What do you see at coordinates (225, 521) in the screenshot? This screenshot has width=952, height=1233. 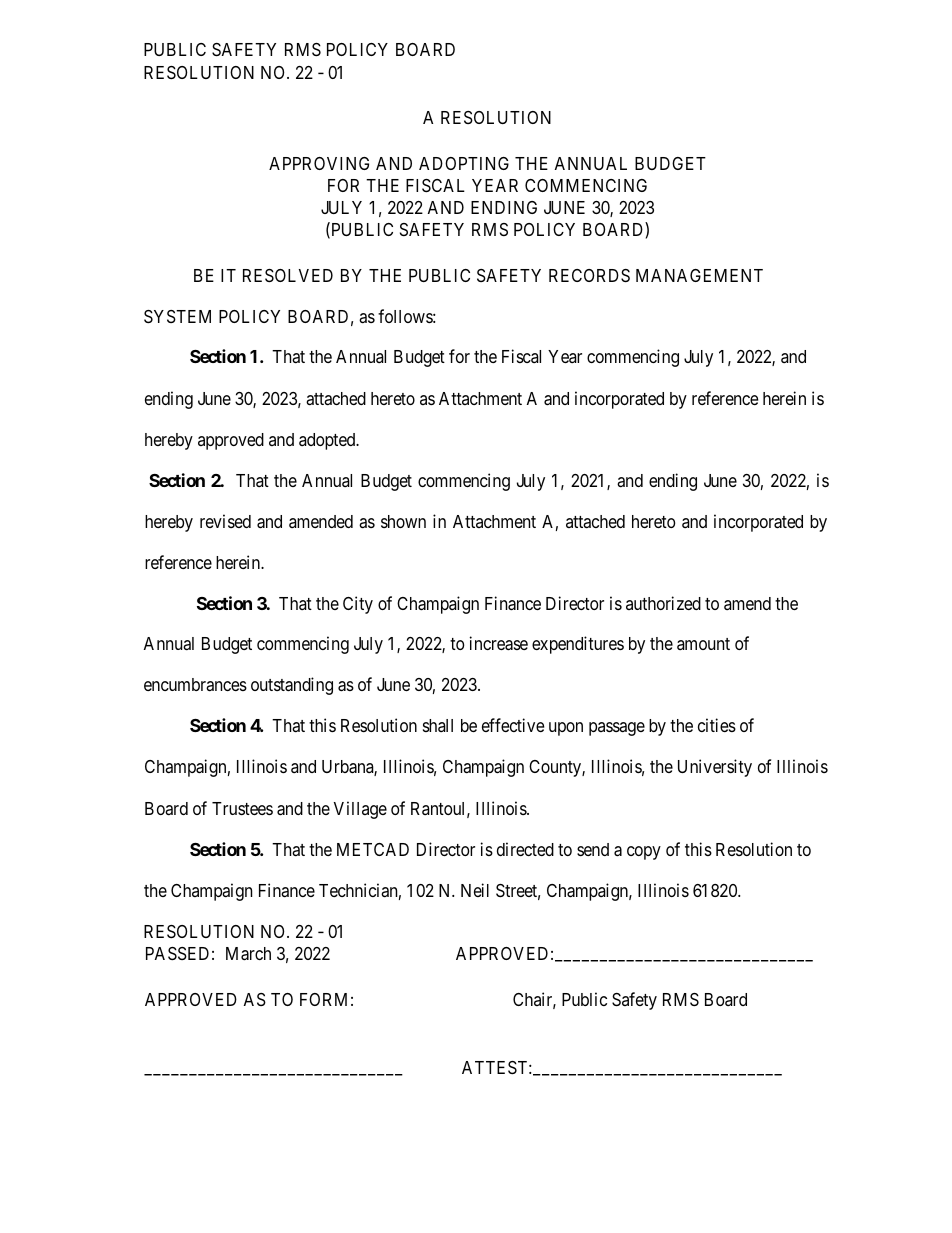 I see `revised` at bounding box center [225, 521].
